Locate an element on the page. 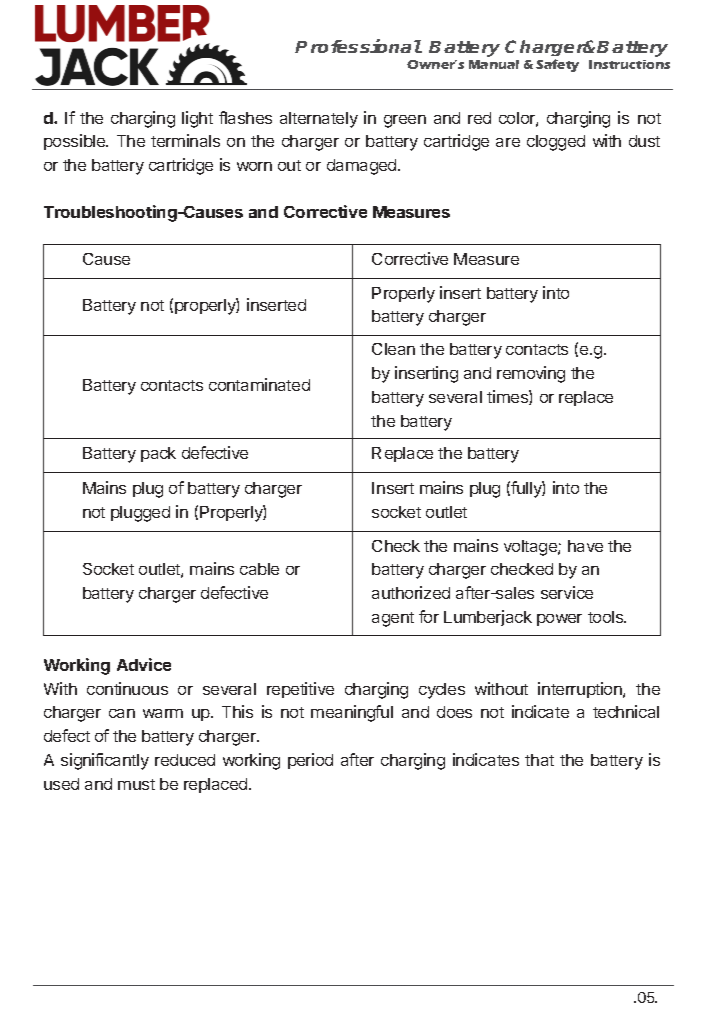 The image size is (704, 1032). Safety is located at coordinates (557, 65).
